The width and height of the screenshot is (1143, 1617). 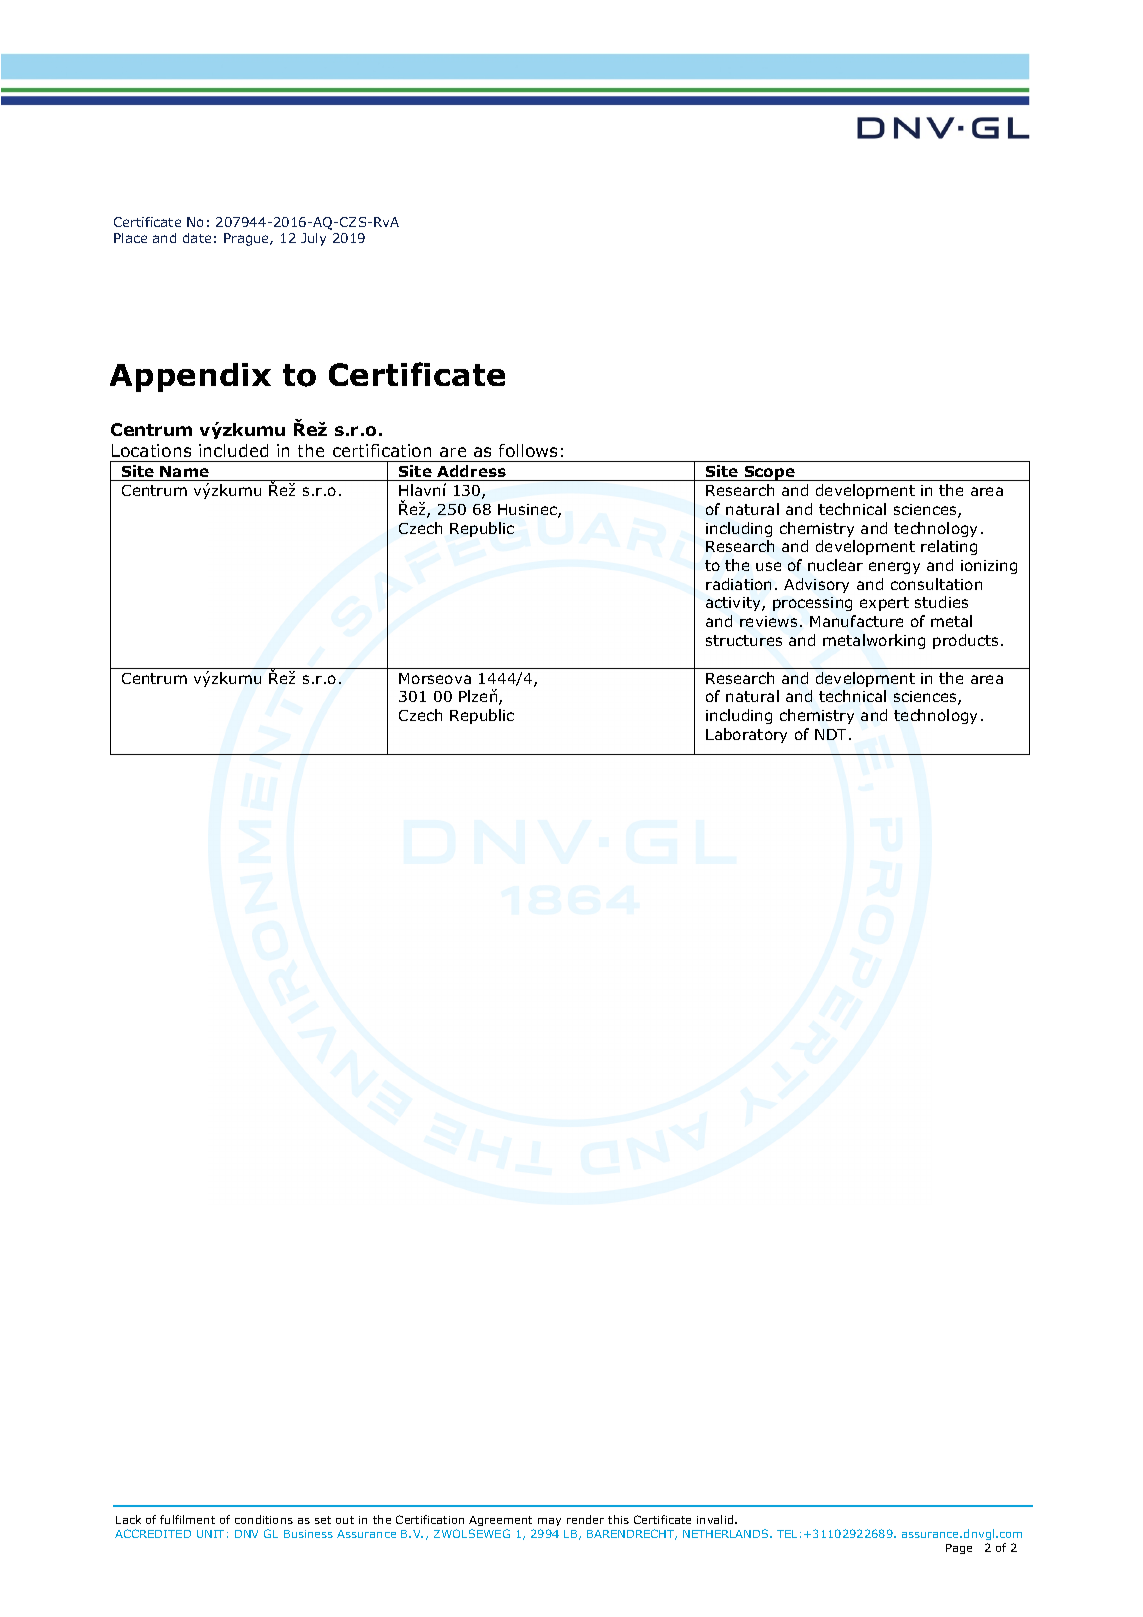 I want to click on conditions, so click(x=264, y=1519).
